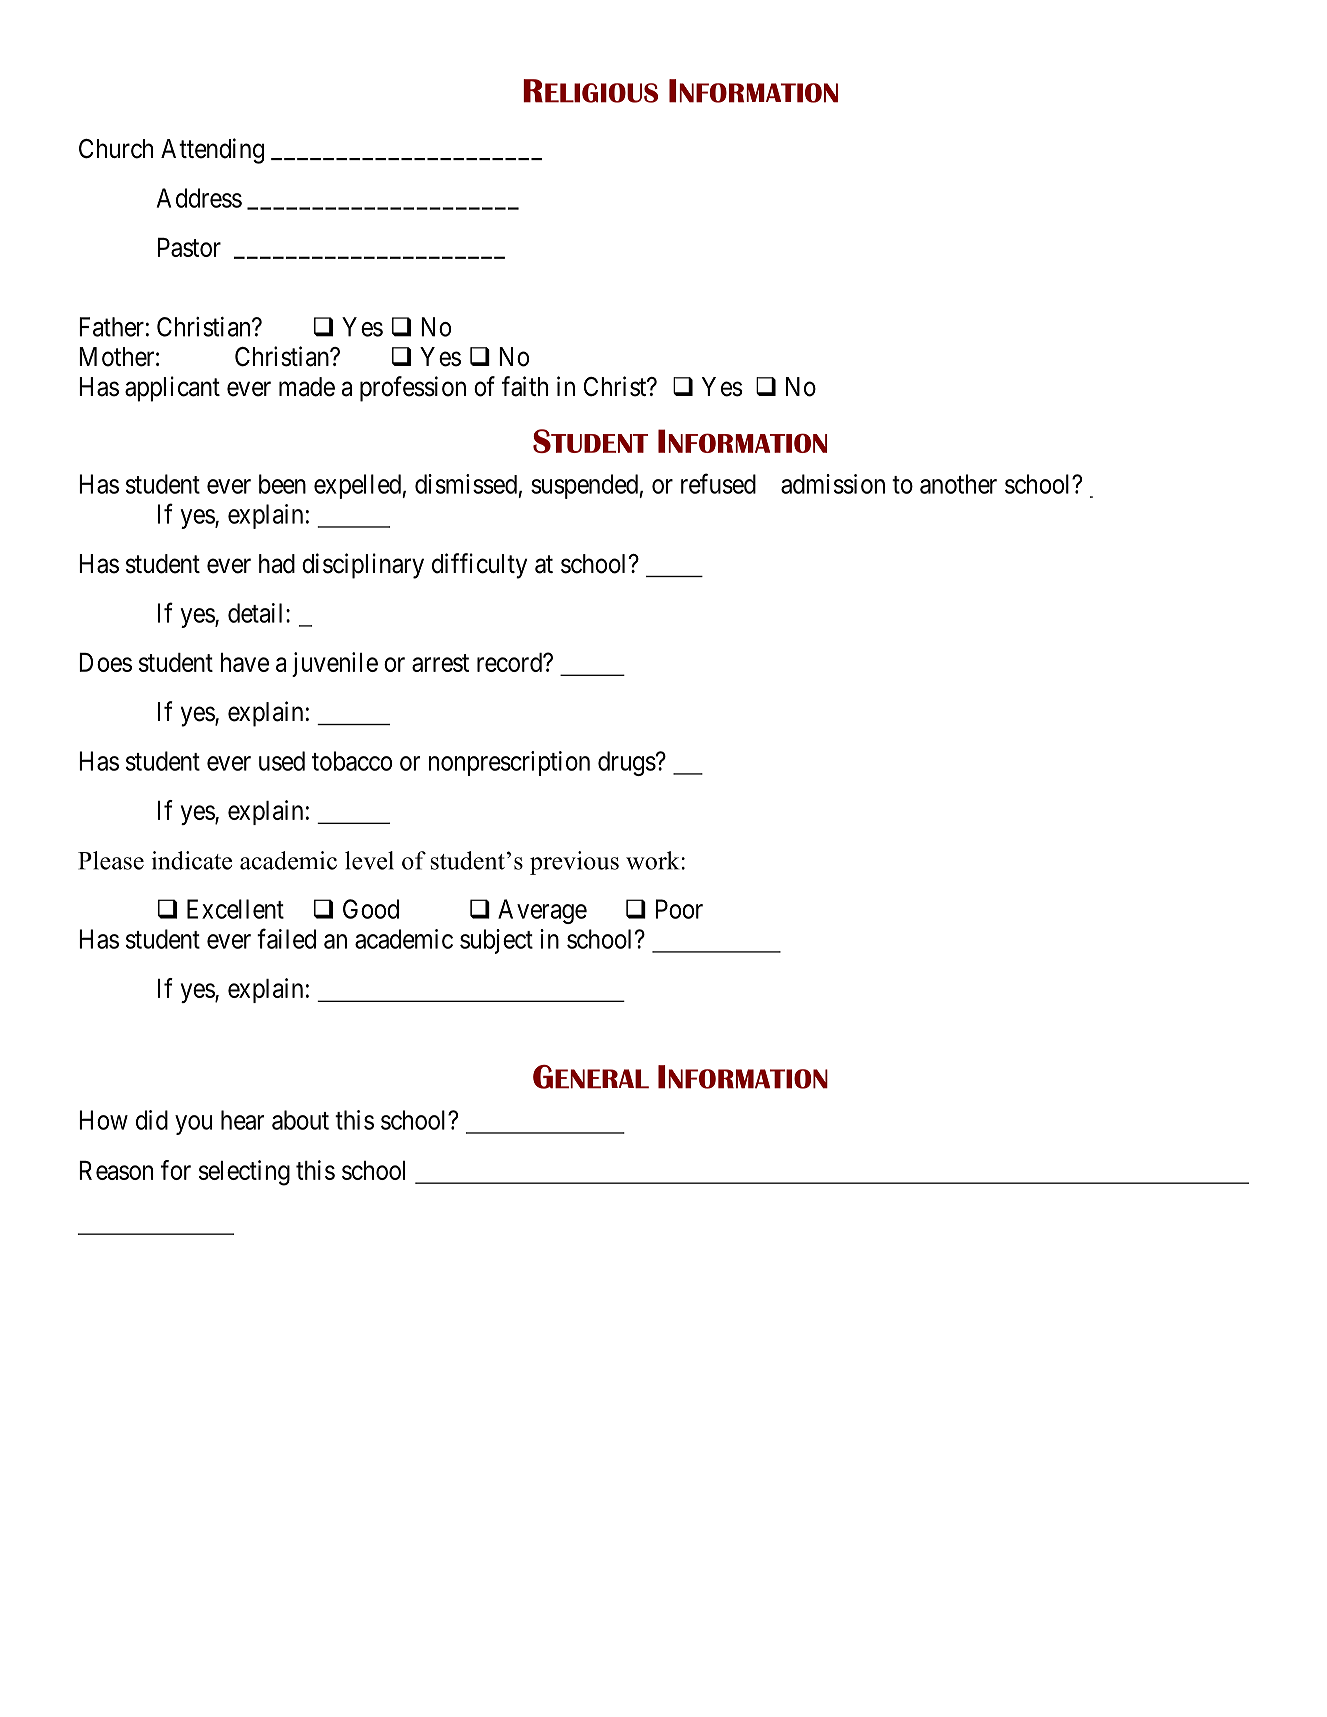 This screenshot has height=1717, width=1327. Describe the element at coordinates (574, 863) in the screenshot. I see `previous` at that location.
